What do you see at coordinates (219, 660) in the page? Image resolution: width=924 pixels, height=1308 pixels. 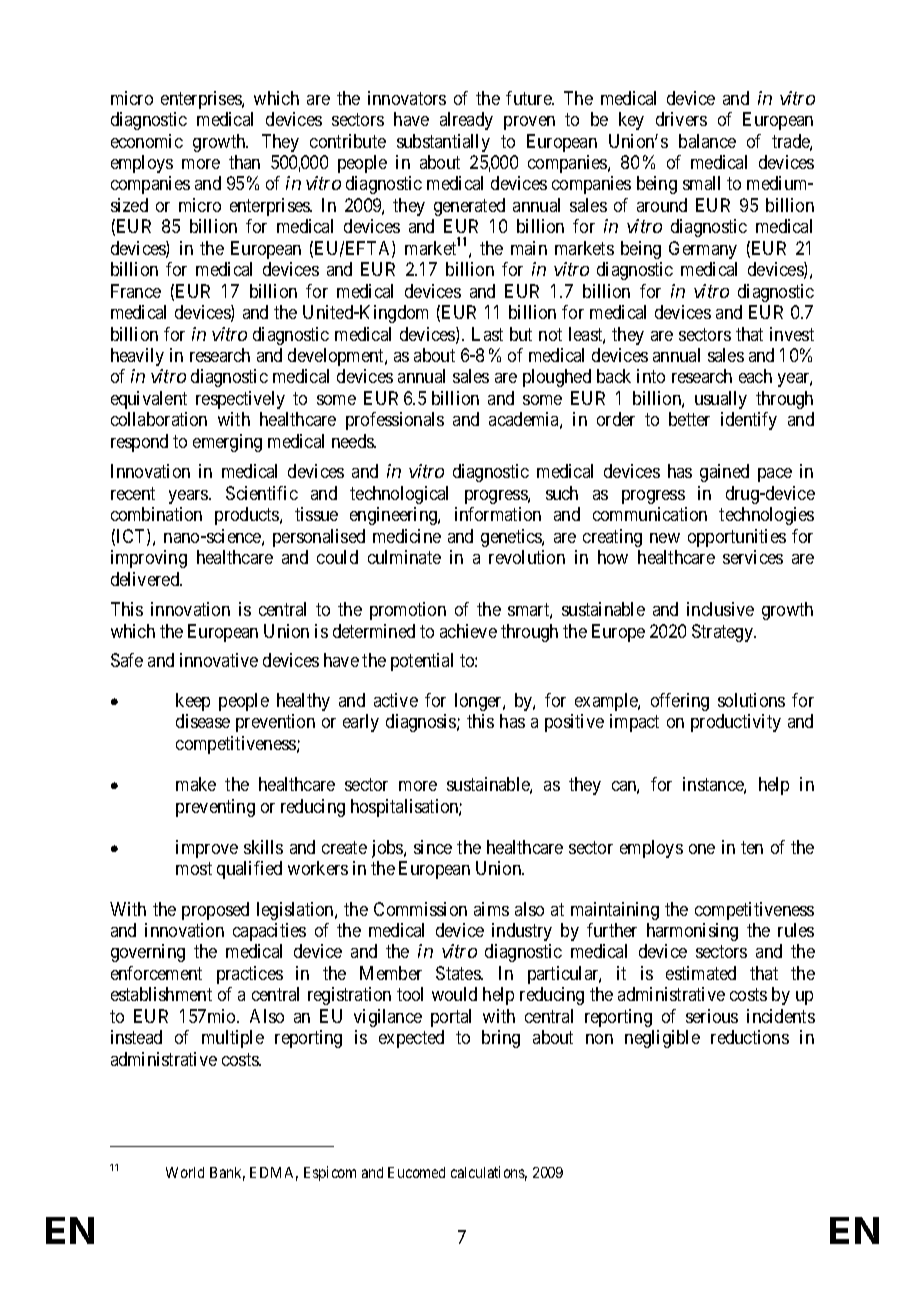 I see `innovative` at bounding box center [219, 660].
